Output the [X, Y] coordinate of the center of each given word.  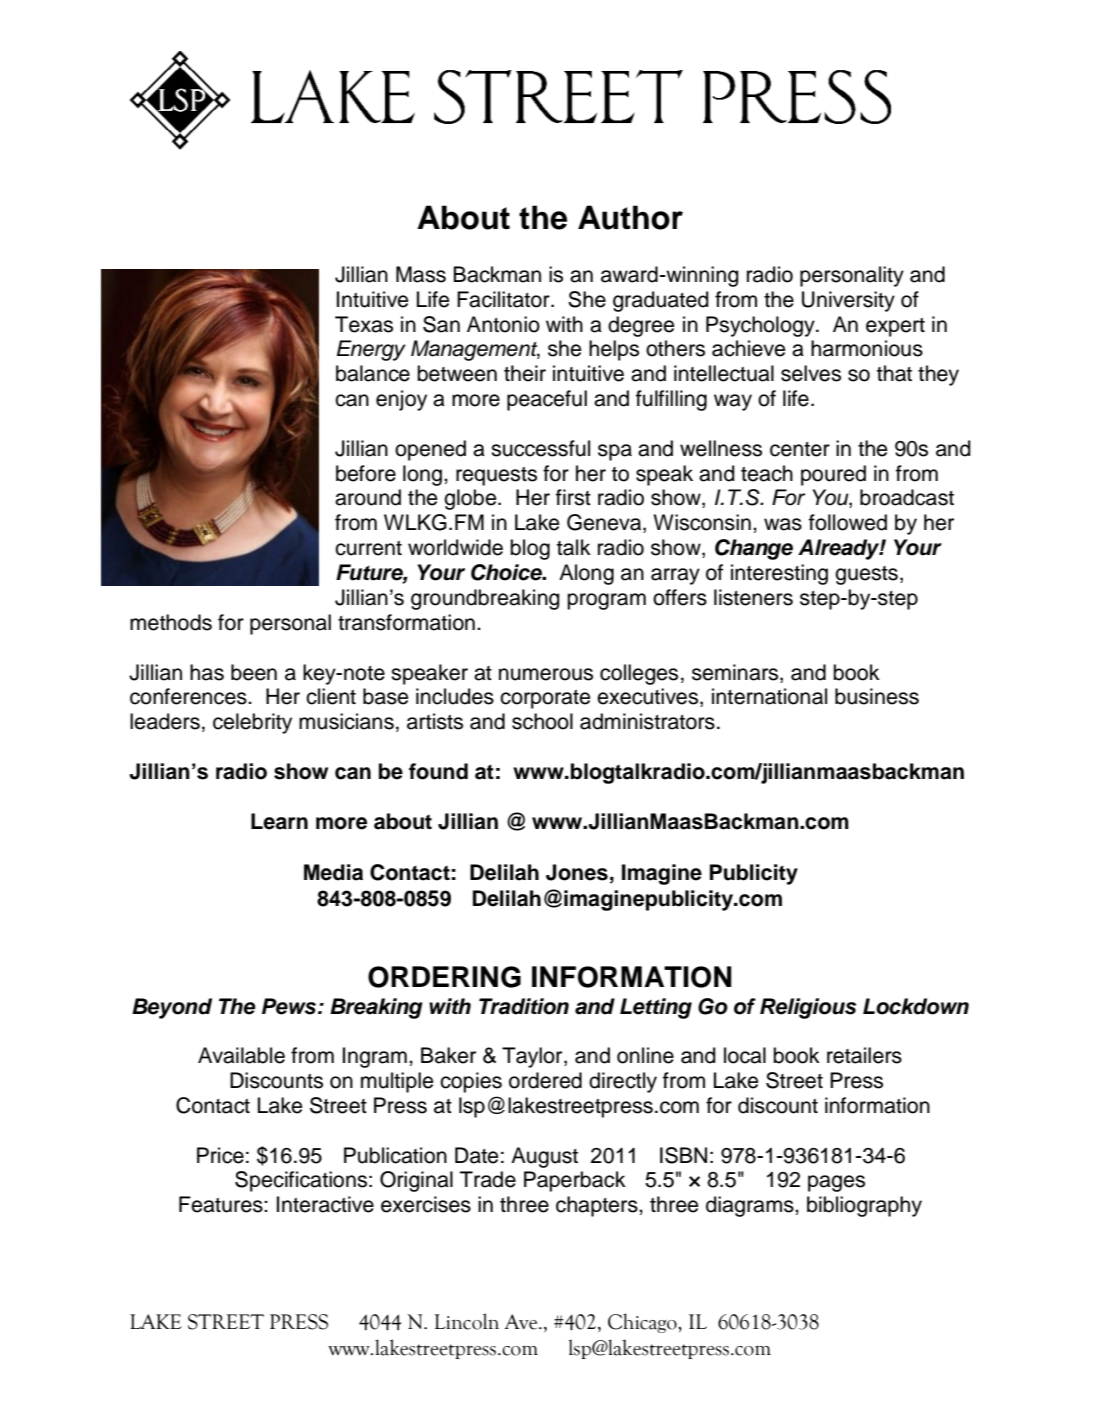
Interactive [325, 1204]
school [542, 721]
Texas [364, 324]
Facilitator [504, 299]
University [848, 301]
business [877, 696]
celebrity [252, 723]
